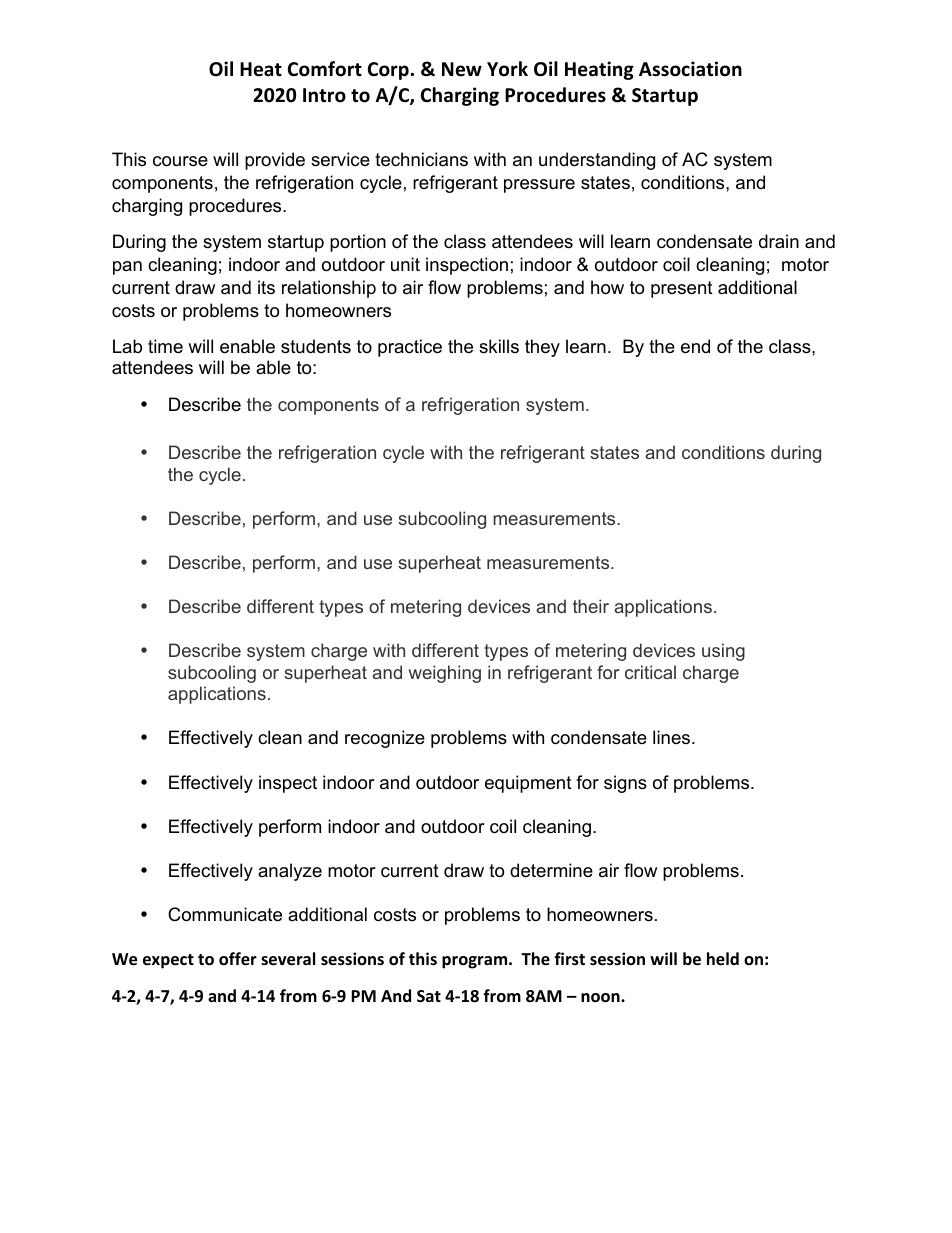 Image resolution: width=952 pixels, height=1233 pixels. I want to click on offer, so click(238, 959).
